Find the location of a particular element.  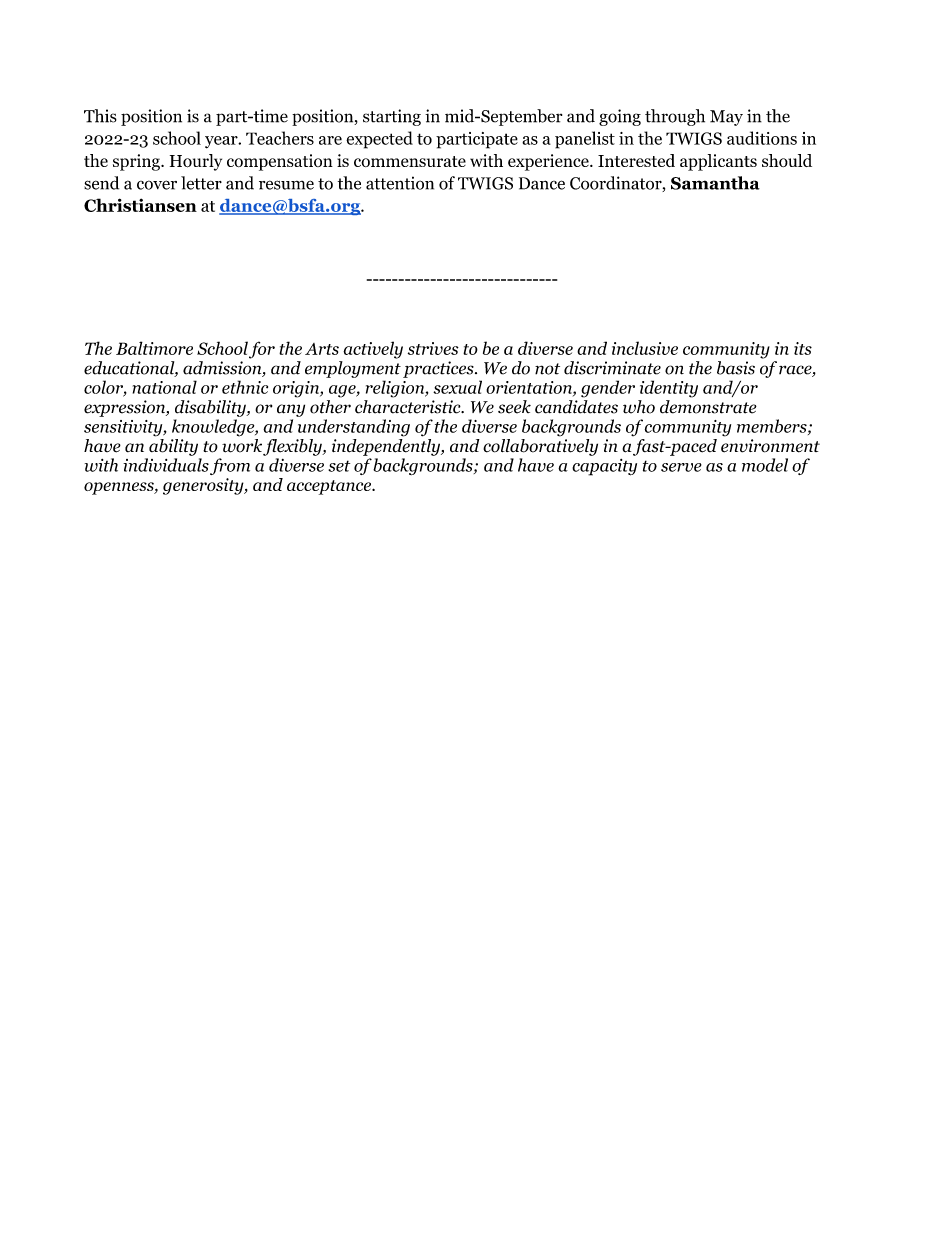

Christiansen is located at coordinates (140, 205).
